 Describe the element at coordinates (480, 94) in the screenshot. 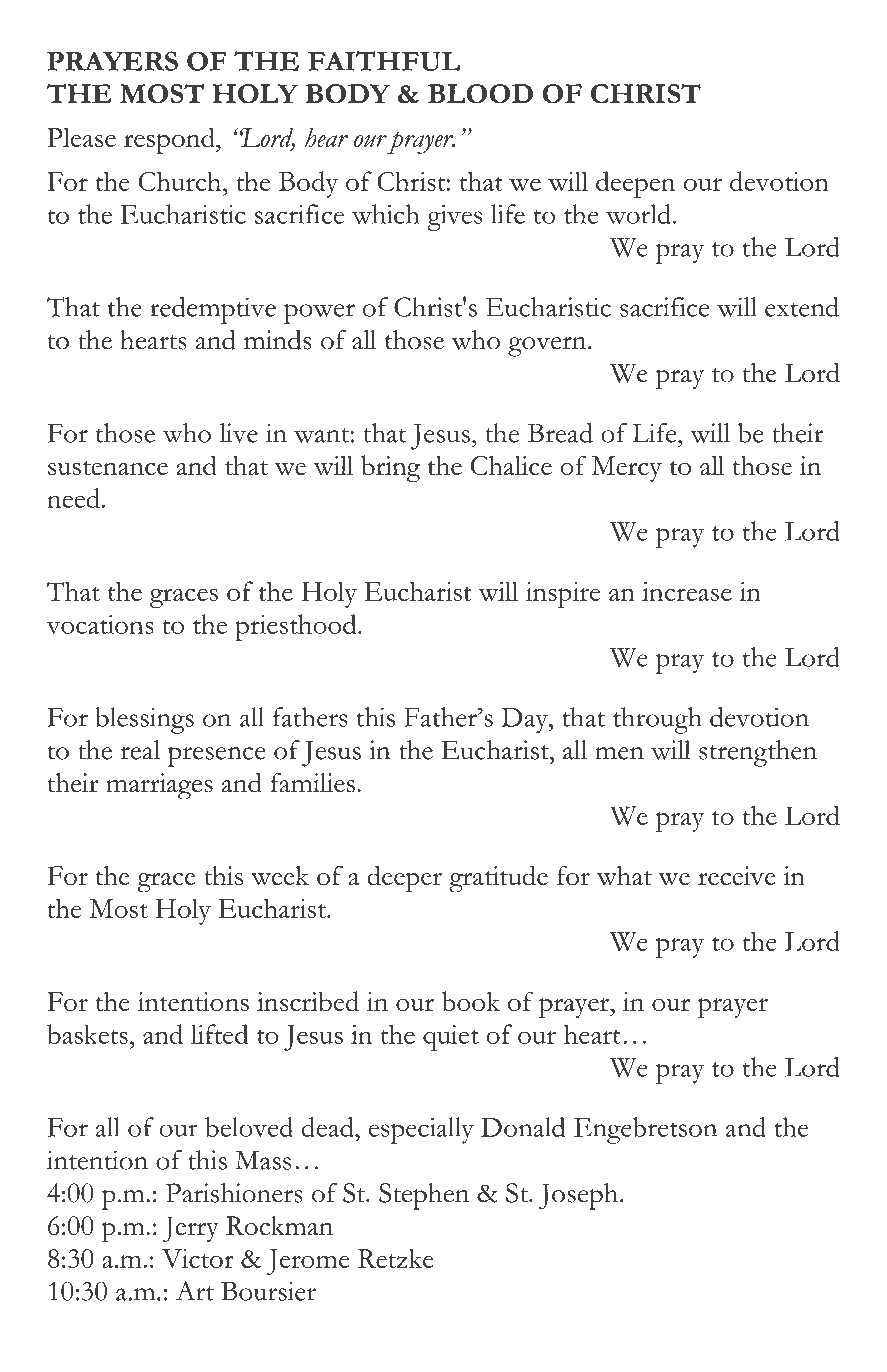

I see `BLOOD` at that location.
